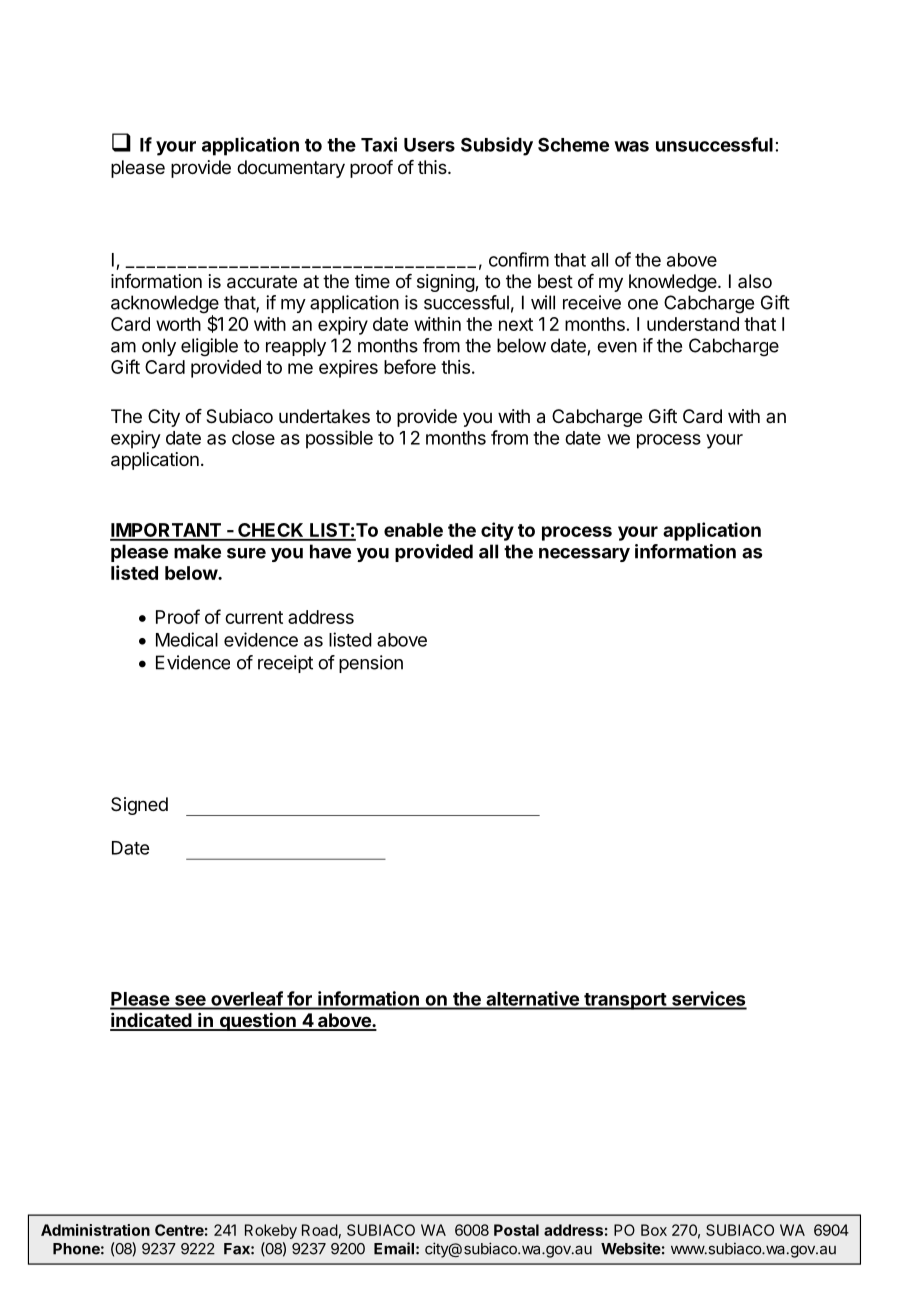 This screenshot has width=924, height=1308. What do you see at coordinates (429, 145) in the screenshot?
I see `Users` at bounding box center [429, 145].
